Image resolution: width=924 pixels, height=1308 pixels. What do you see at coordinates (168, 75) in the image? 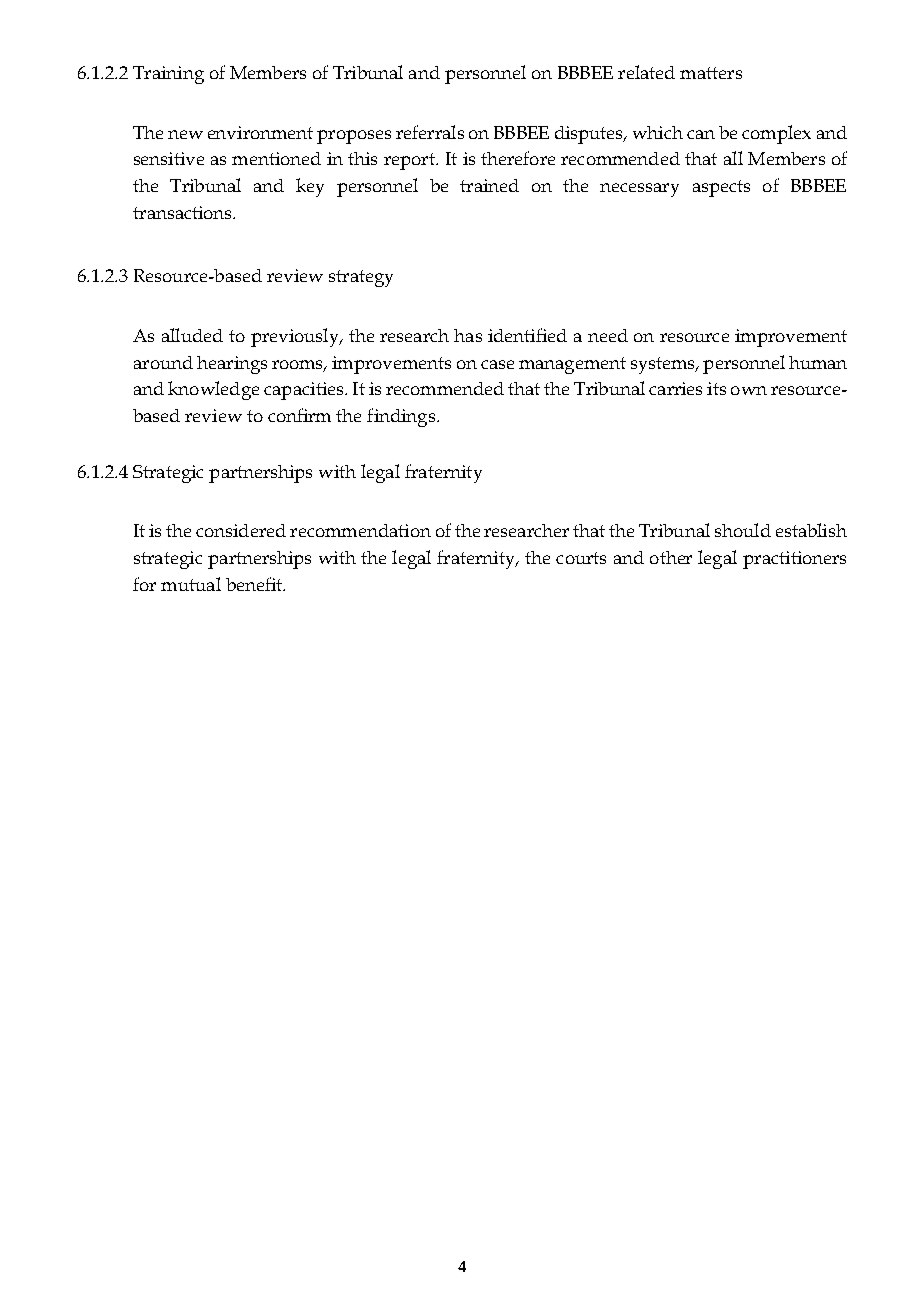
I see `Training` at bounding box center [168, 75].
